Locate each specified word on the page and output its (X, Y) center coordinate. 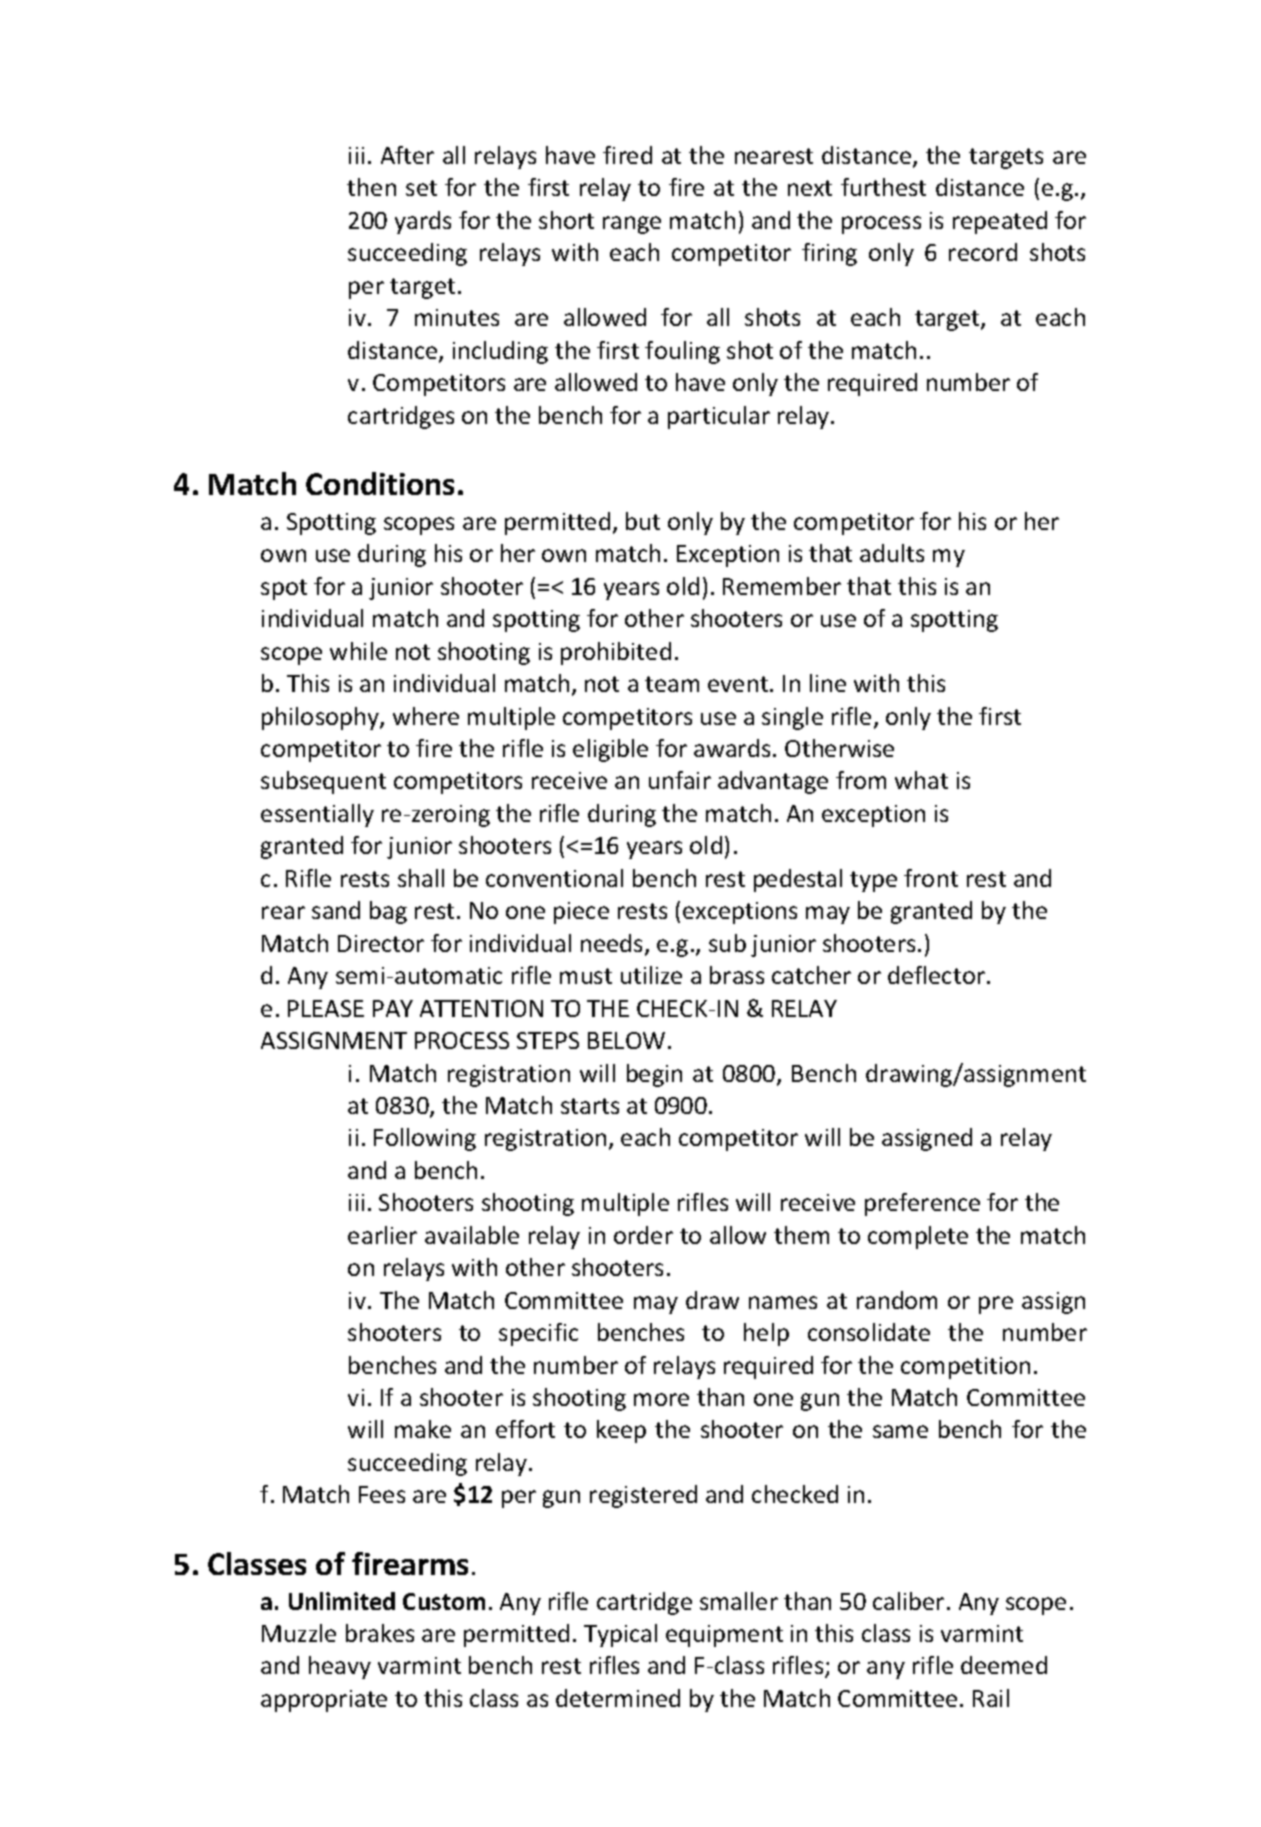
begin (654, 1075)
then (371, 187)
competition (965, 1368)
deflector (938, 975)
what (921, 780)
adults (892, 553)
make (423, 1429)
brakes (380, 1633)
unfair (680, 780)
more (661, 1399)
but (643, 521)
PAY (393, 1008)
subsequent (323, 782)
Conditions (380, 483)
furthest (883, 187)
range (632, 225)
